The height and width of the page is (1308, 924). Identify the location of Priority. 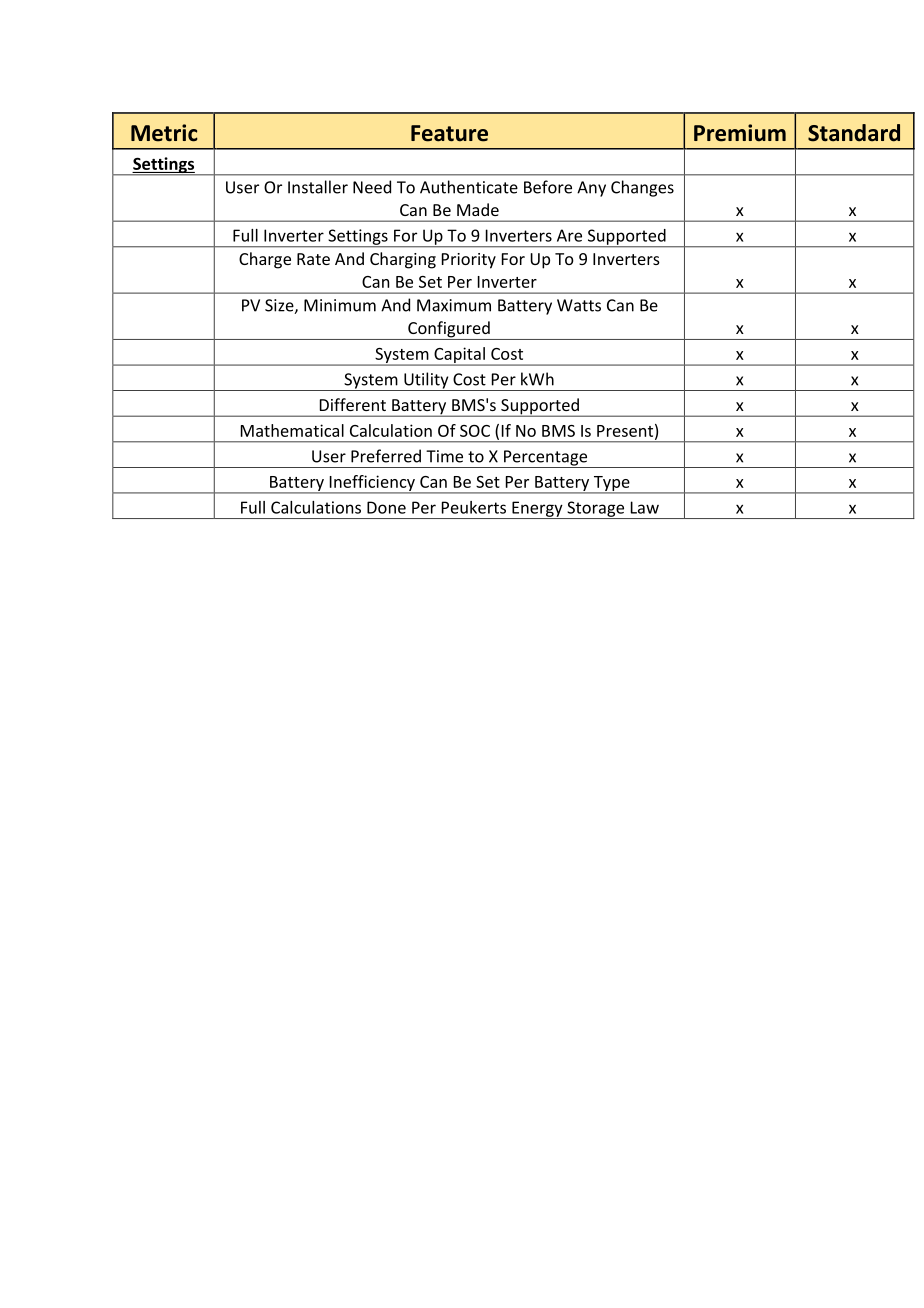
(469, 261).
